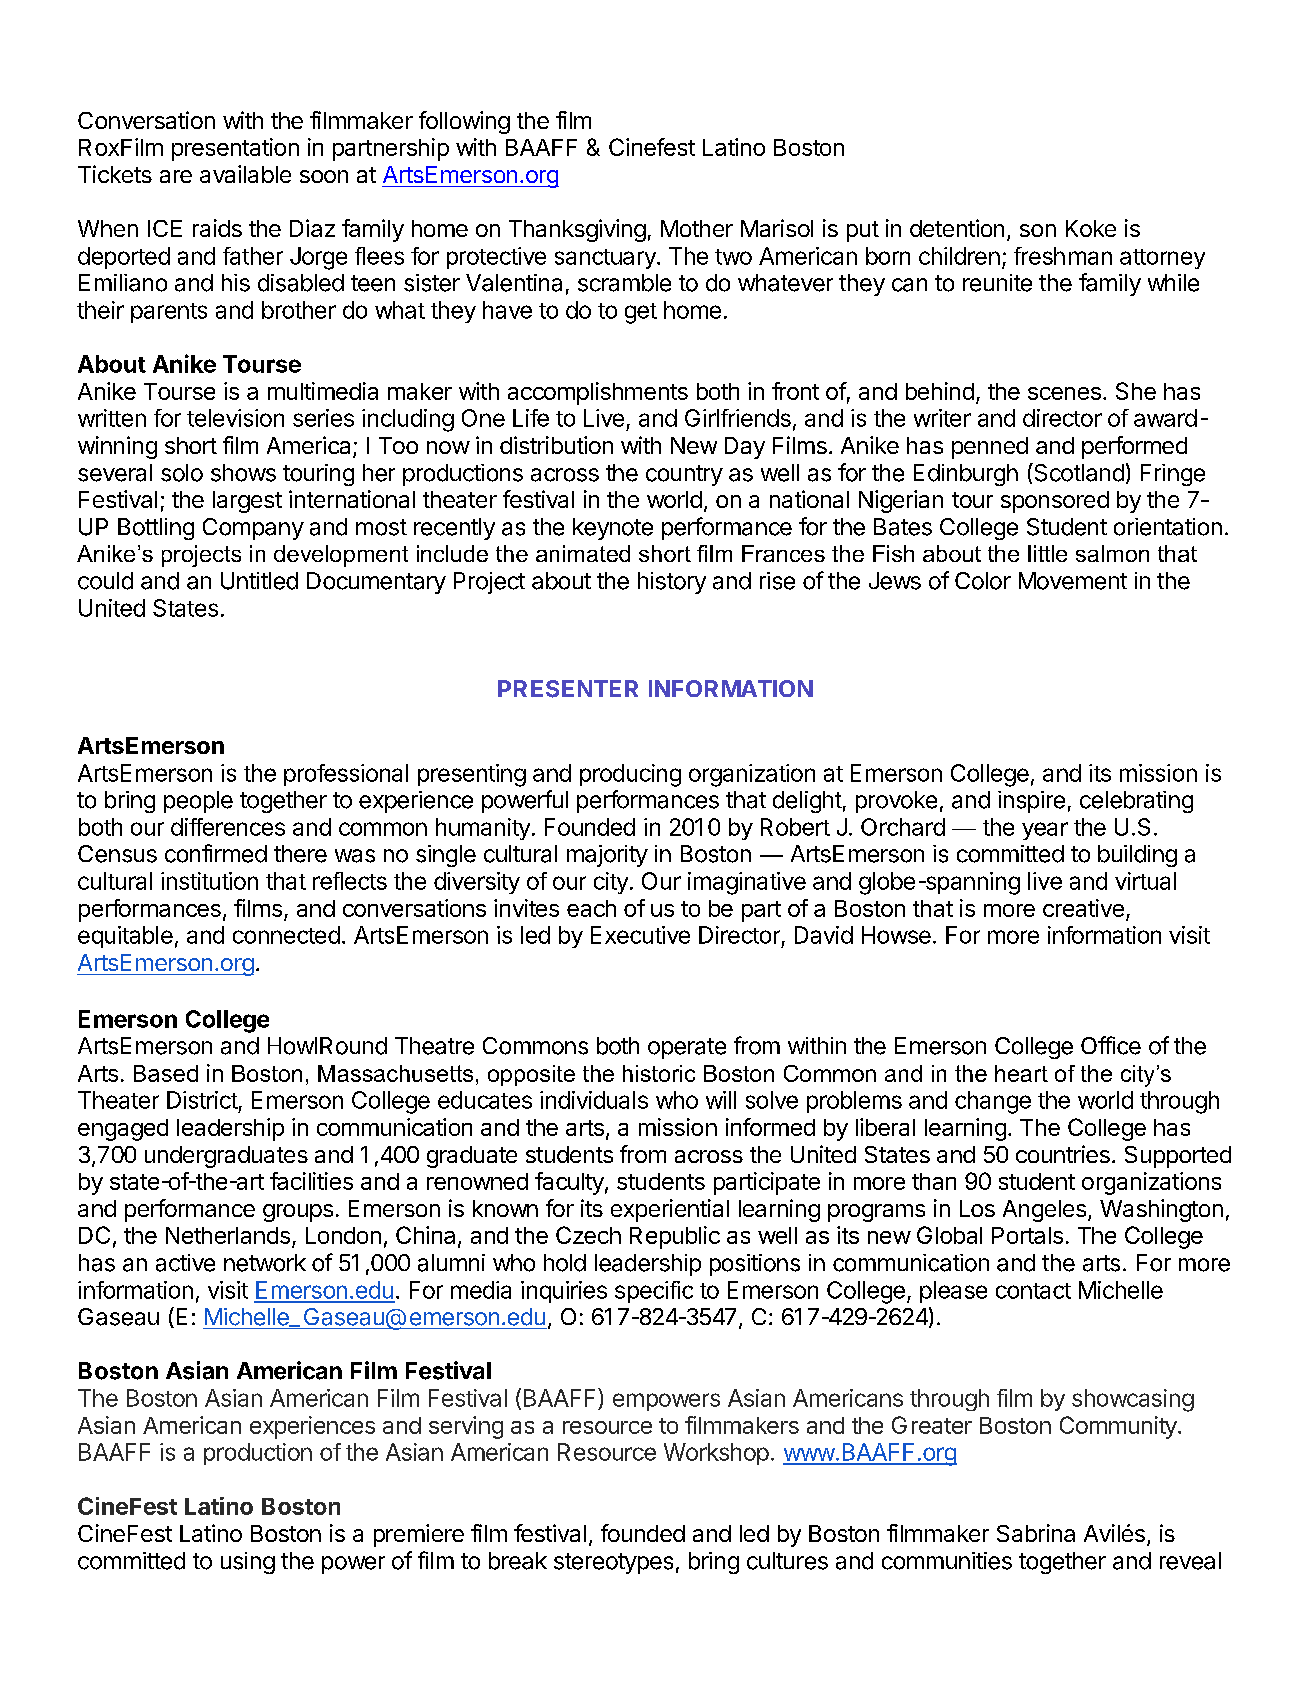  Describe the element at coordinates (245, 174) in the screenshot. I see `available` at that location.
